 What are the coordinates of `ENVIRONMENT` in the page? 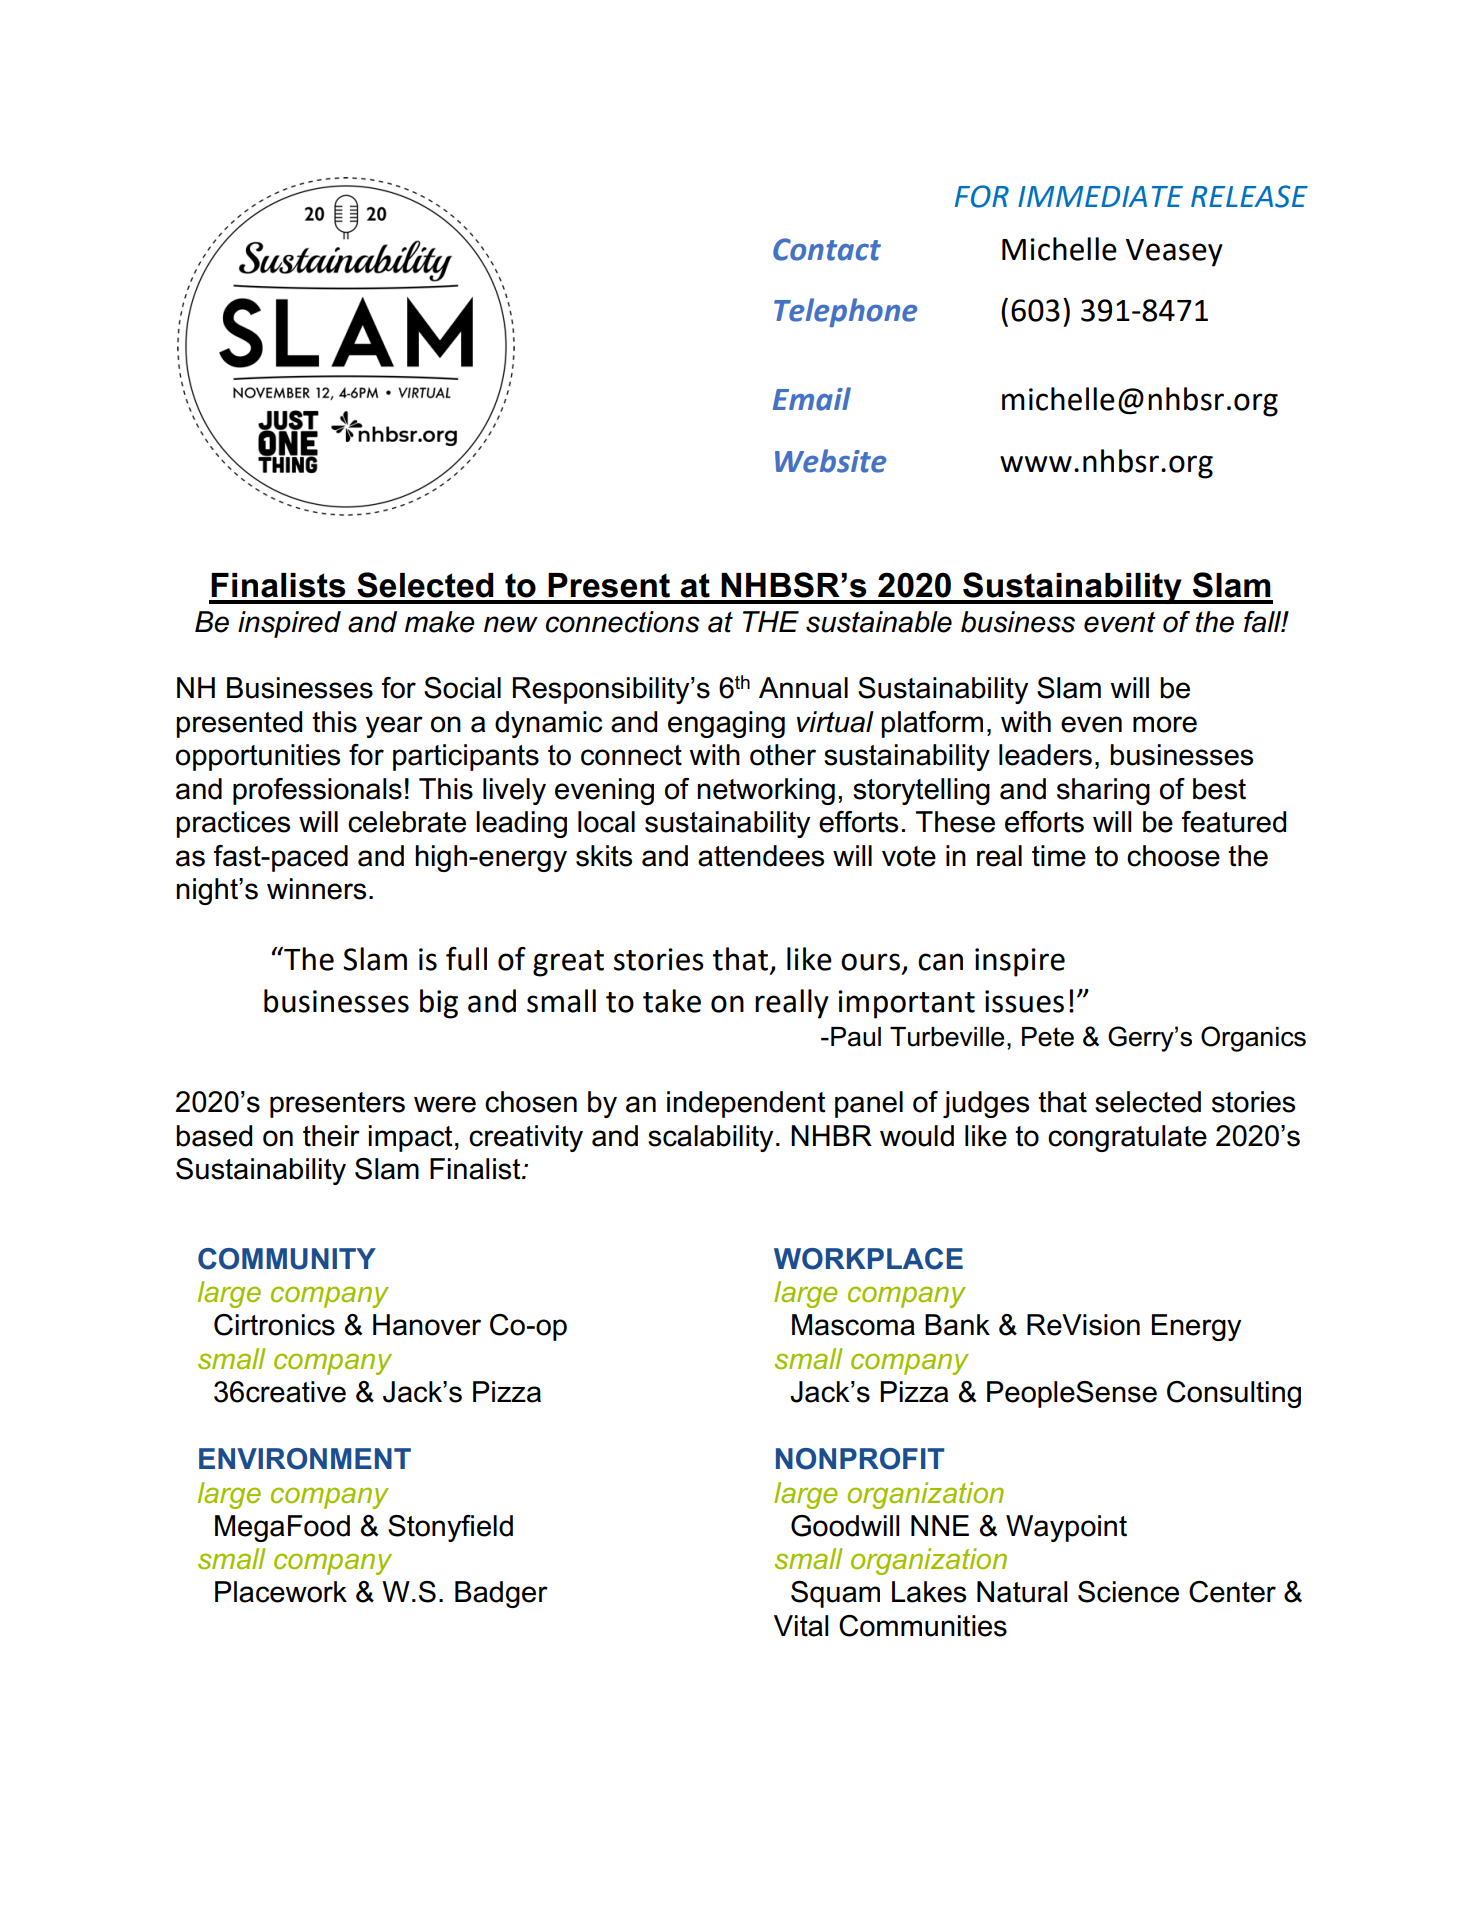 It's located at (305, 1459).
